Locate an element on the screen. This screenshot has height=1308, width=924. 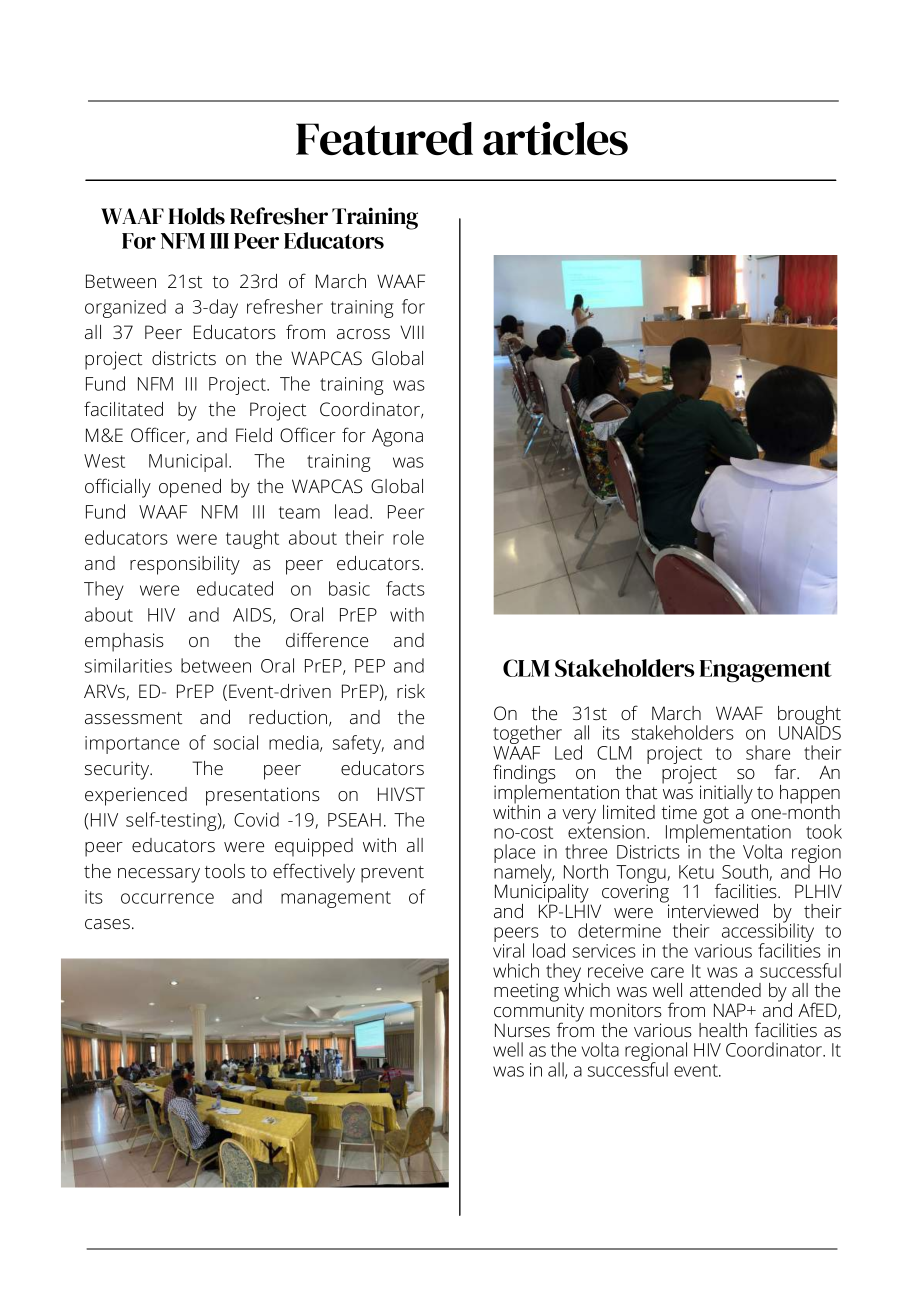
Engagement is located at coordinates (766, 671).
